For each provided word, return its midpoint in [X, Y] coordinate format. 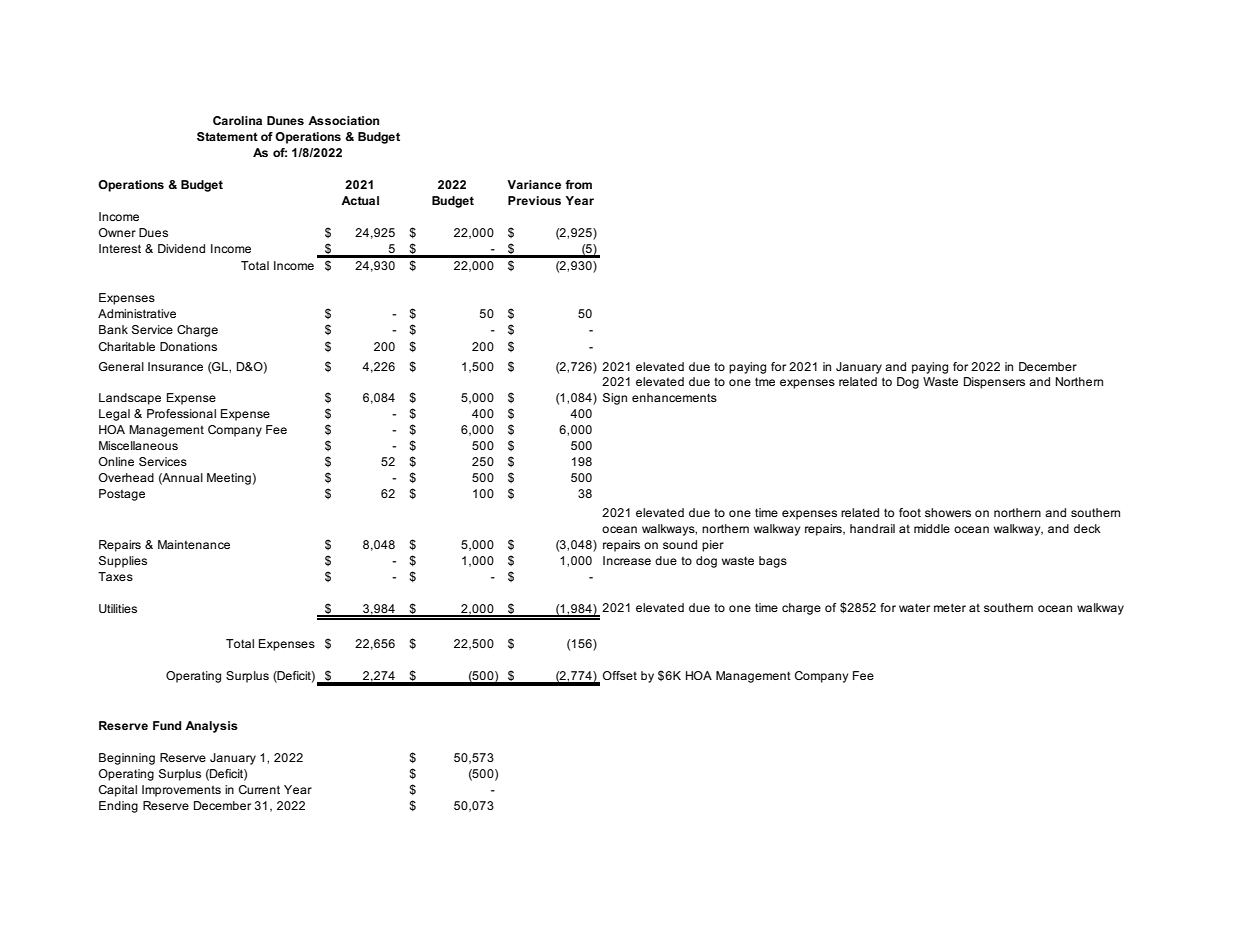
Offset [620, 675]
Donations [188, 346]
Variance [534, 184]
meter [950, 607]
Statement [227, 136]
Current [259, 789]
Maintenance [194, 544]
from [578, 184]
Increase [627, 560]
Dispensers [994, 383]
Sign [615, 399]
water [914, 607]
